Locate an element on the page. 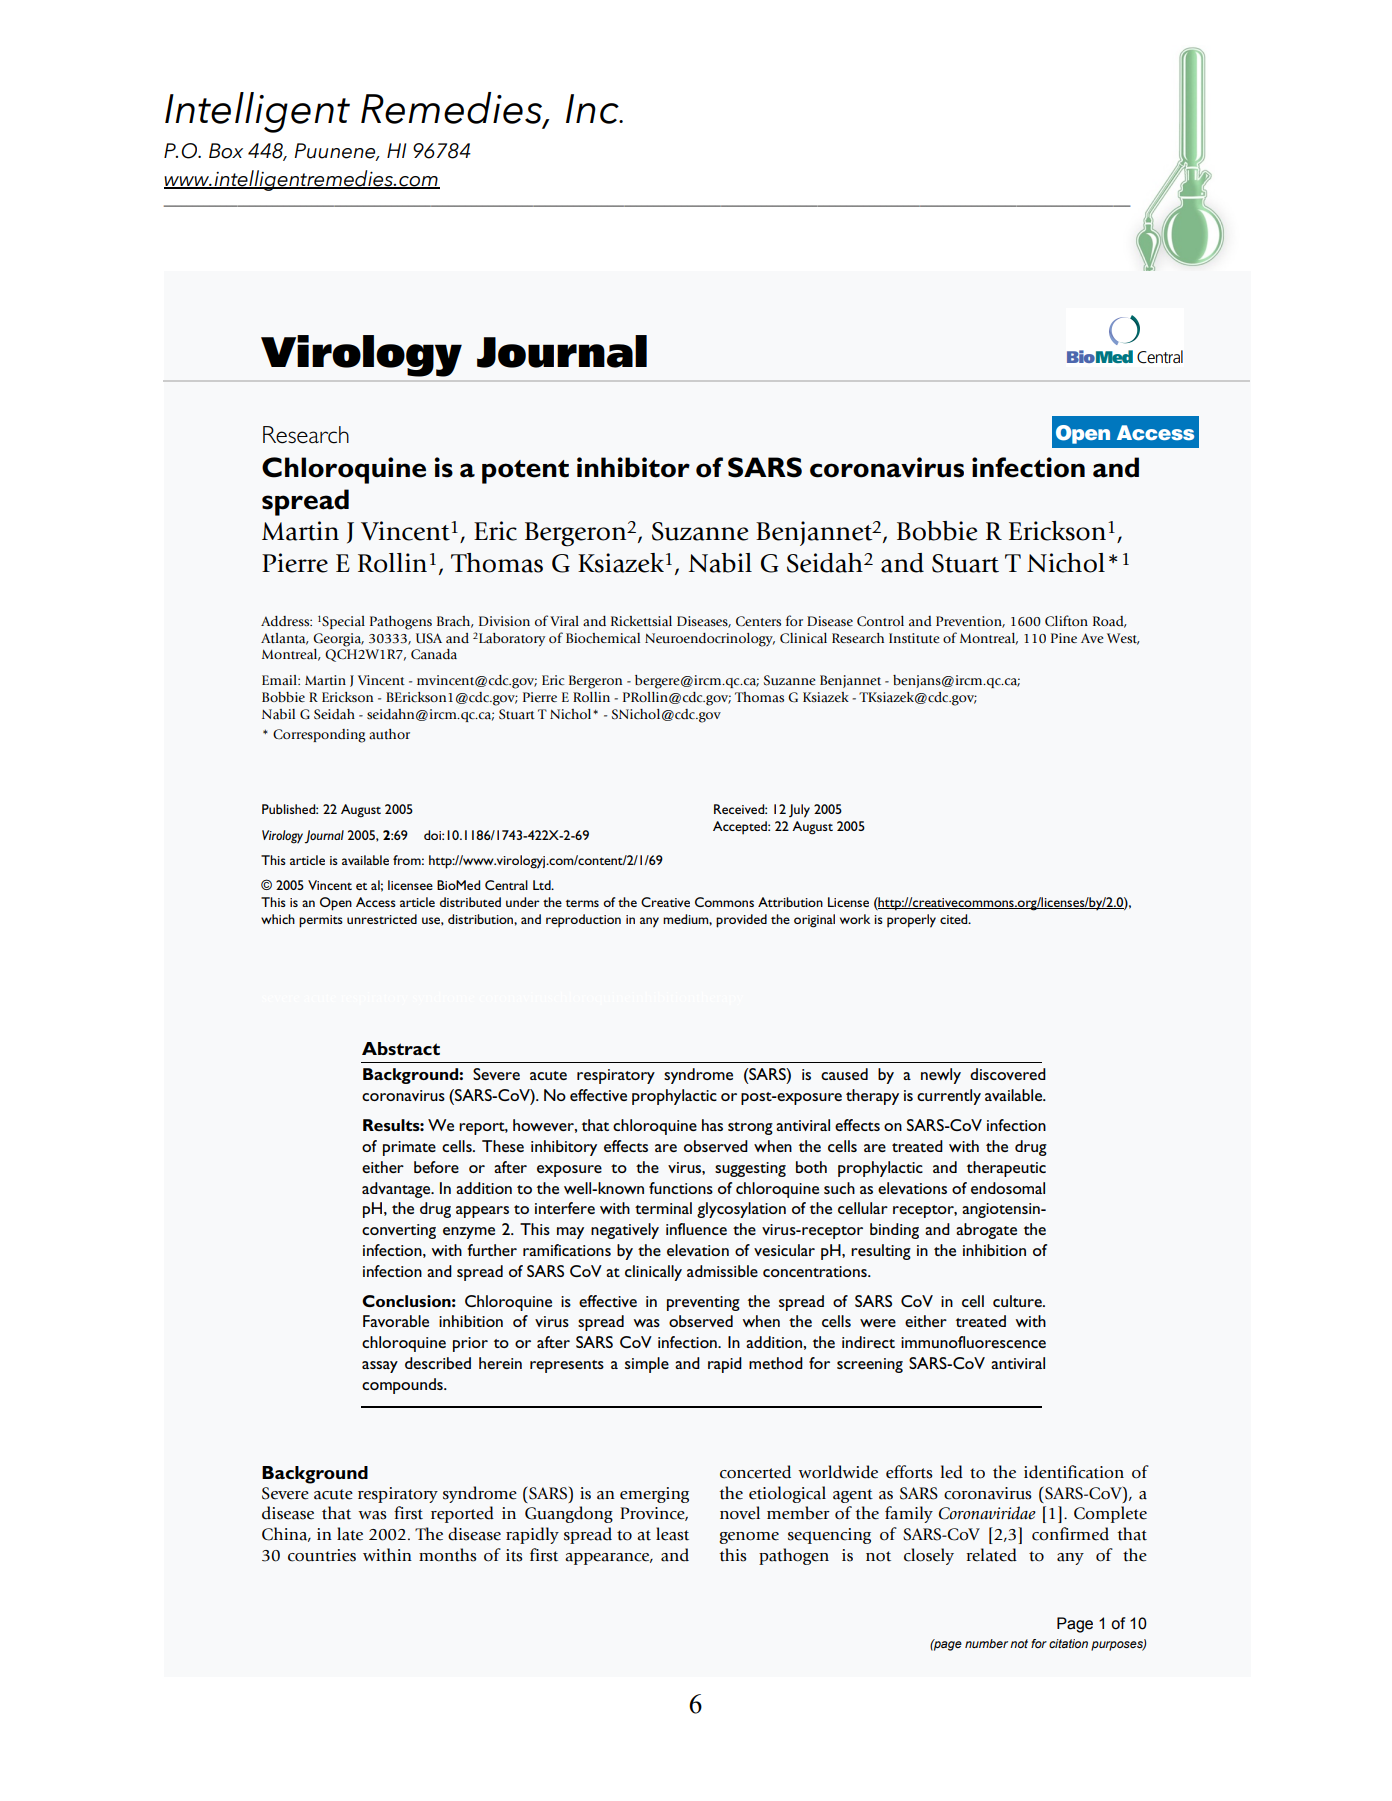 This image has width=1392, height=1801. Box is located at coordinates (226, 151).
